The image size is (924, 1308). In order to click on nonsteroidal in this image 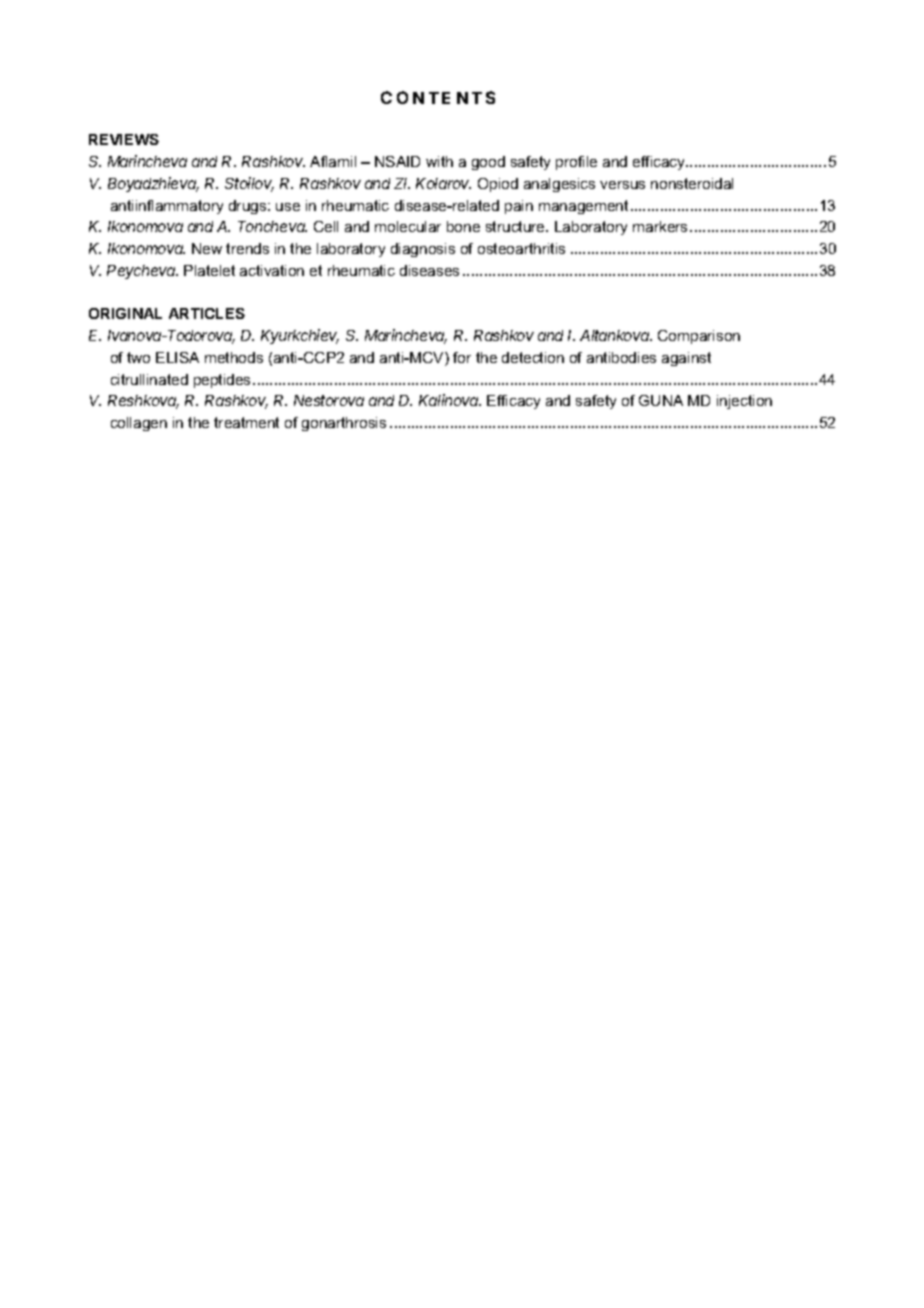, I will do `click(692, 183)`.
